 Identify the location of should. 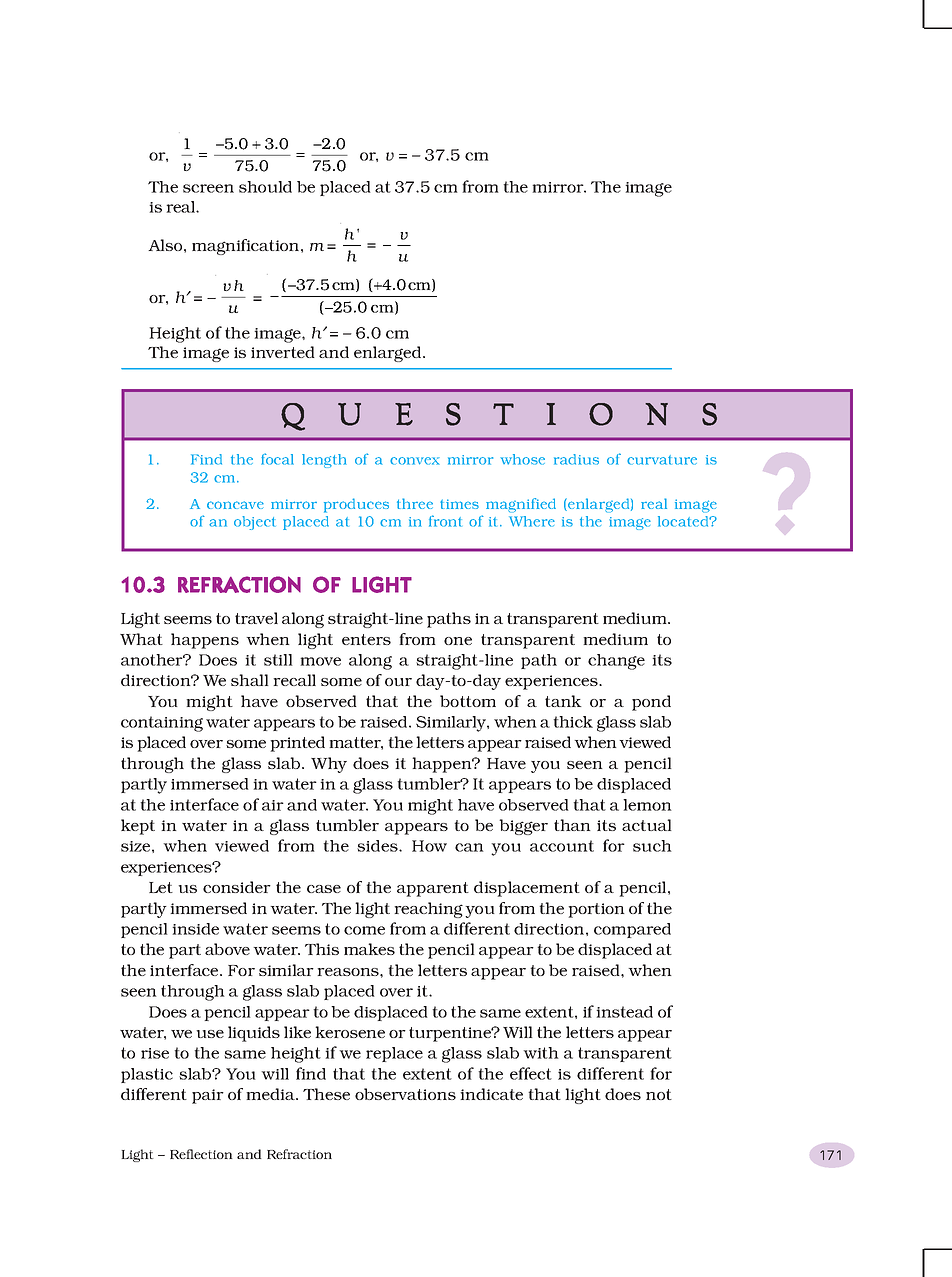
(265, 187).
